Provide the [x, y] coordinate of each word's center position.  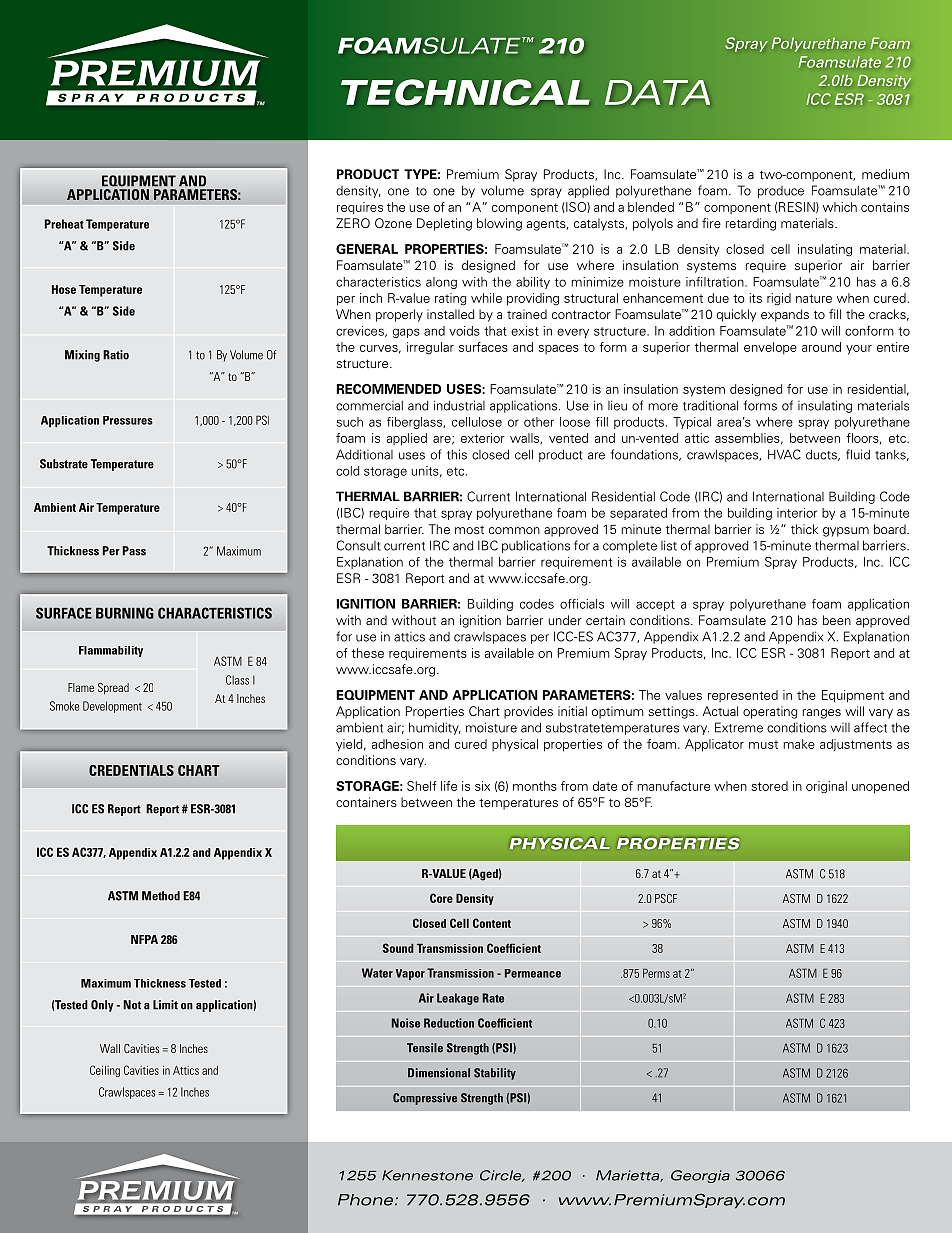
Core [441, 898]
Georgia [700, 1176]
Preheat [64, 224]
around [821, 347]
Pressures [128, 420]
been [837, 620]
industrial [459, 405]
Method [161, 896]
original [826, 787]
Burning [125, 613]
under [565, 620]
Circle [502, 1176]
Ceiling [105, 1071]
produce [781, 192]
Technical [465, 92]
